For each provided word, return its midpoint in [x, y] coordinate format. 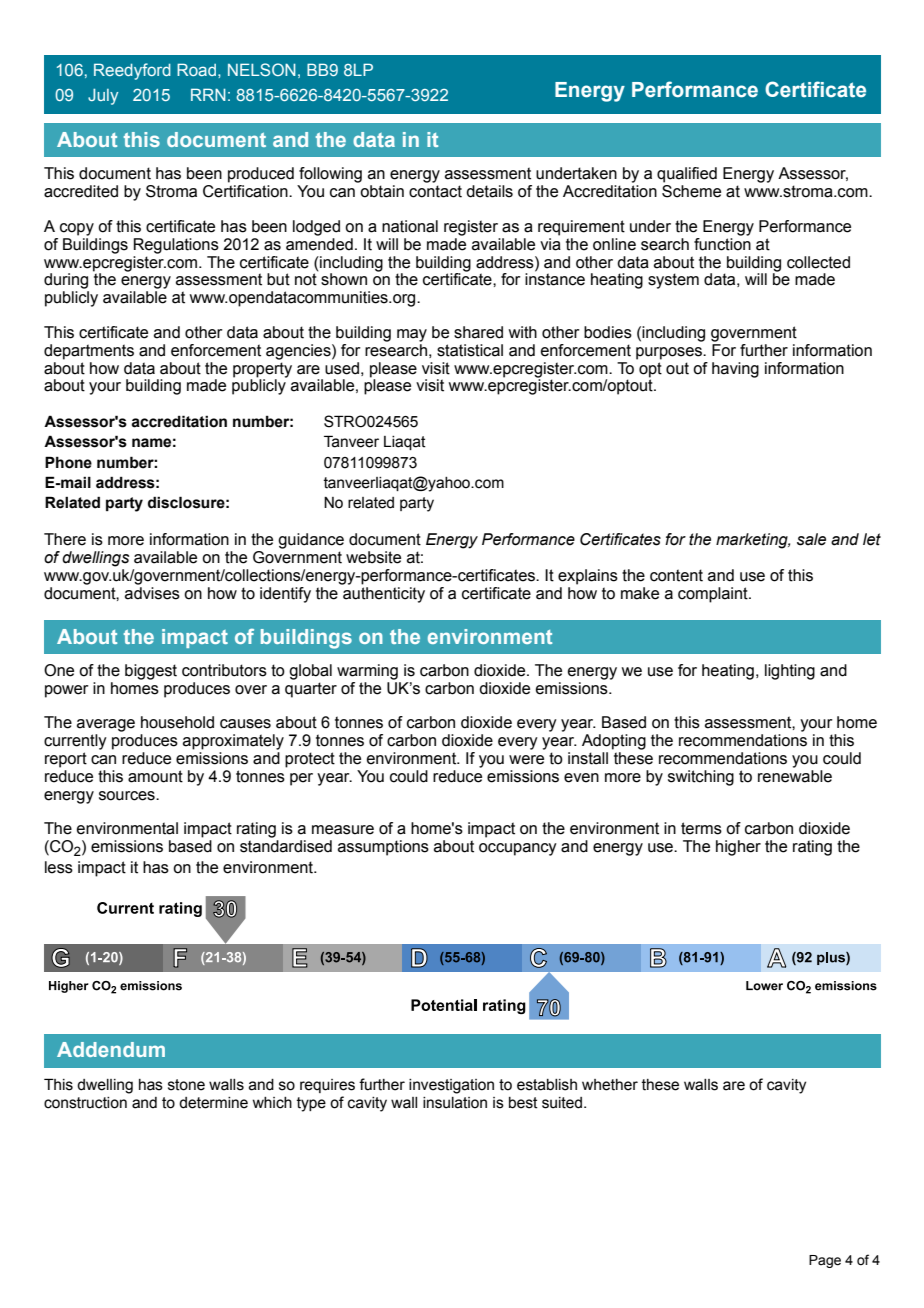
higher [738, 848]
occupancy [518, 849]
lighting [790, 672]
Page [825, 1261]
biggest [151, 672]
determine [213, 1103]
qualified [687, 175]
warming [367, 672]
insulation [455, 1103]
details [489, 191]
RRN [208, 94]
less [59, 867]
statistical [470, 350]
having [735, 370]
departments [89, 352]
